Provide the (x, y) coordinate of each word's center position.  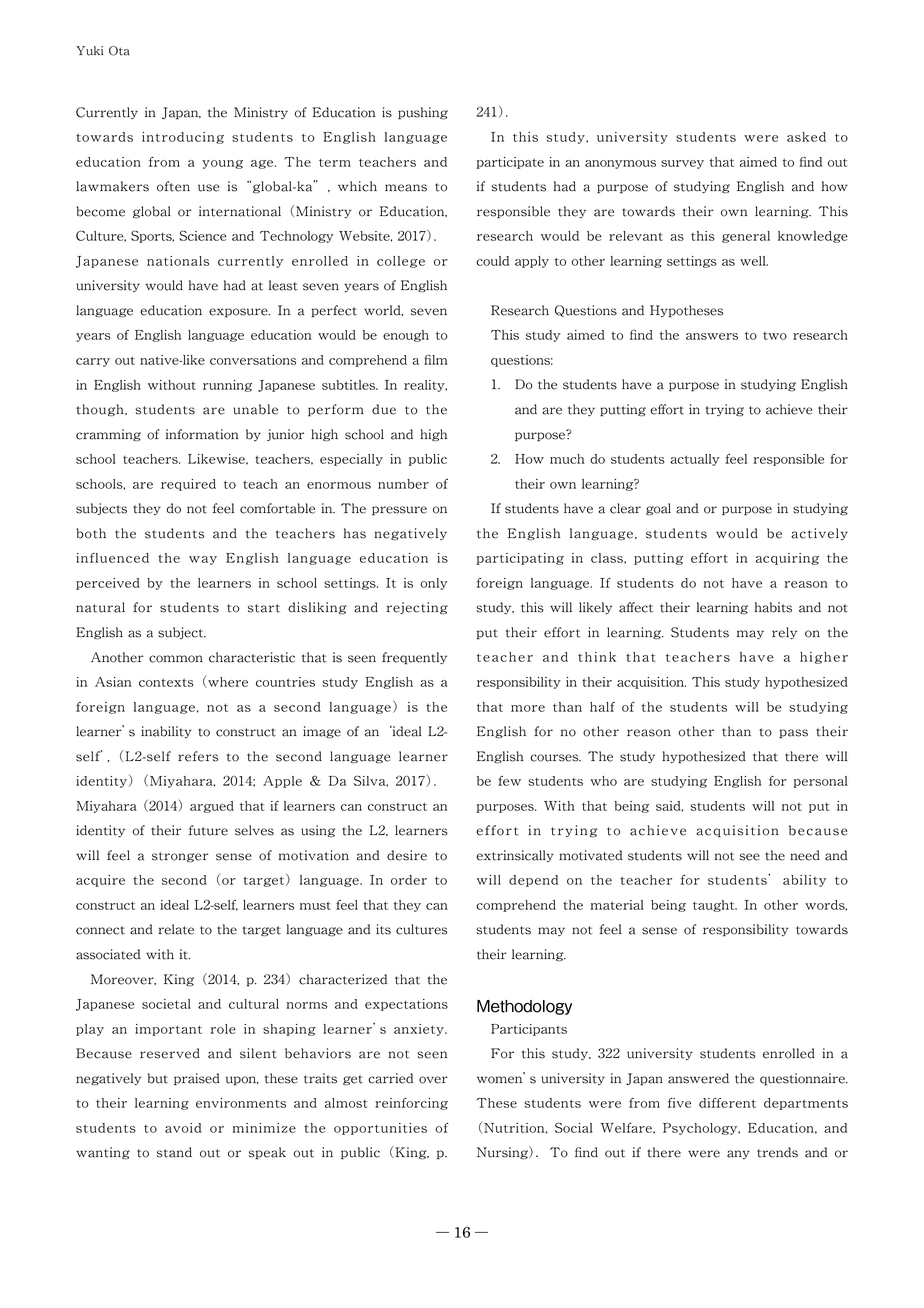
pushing (423, 113)
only (434, 584)
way (203, 560)
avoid (183, 1128)
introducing (183, 138)
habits (773, 607)
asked (806, 137)
